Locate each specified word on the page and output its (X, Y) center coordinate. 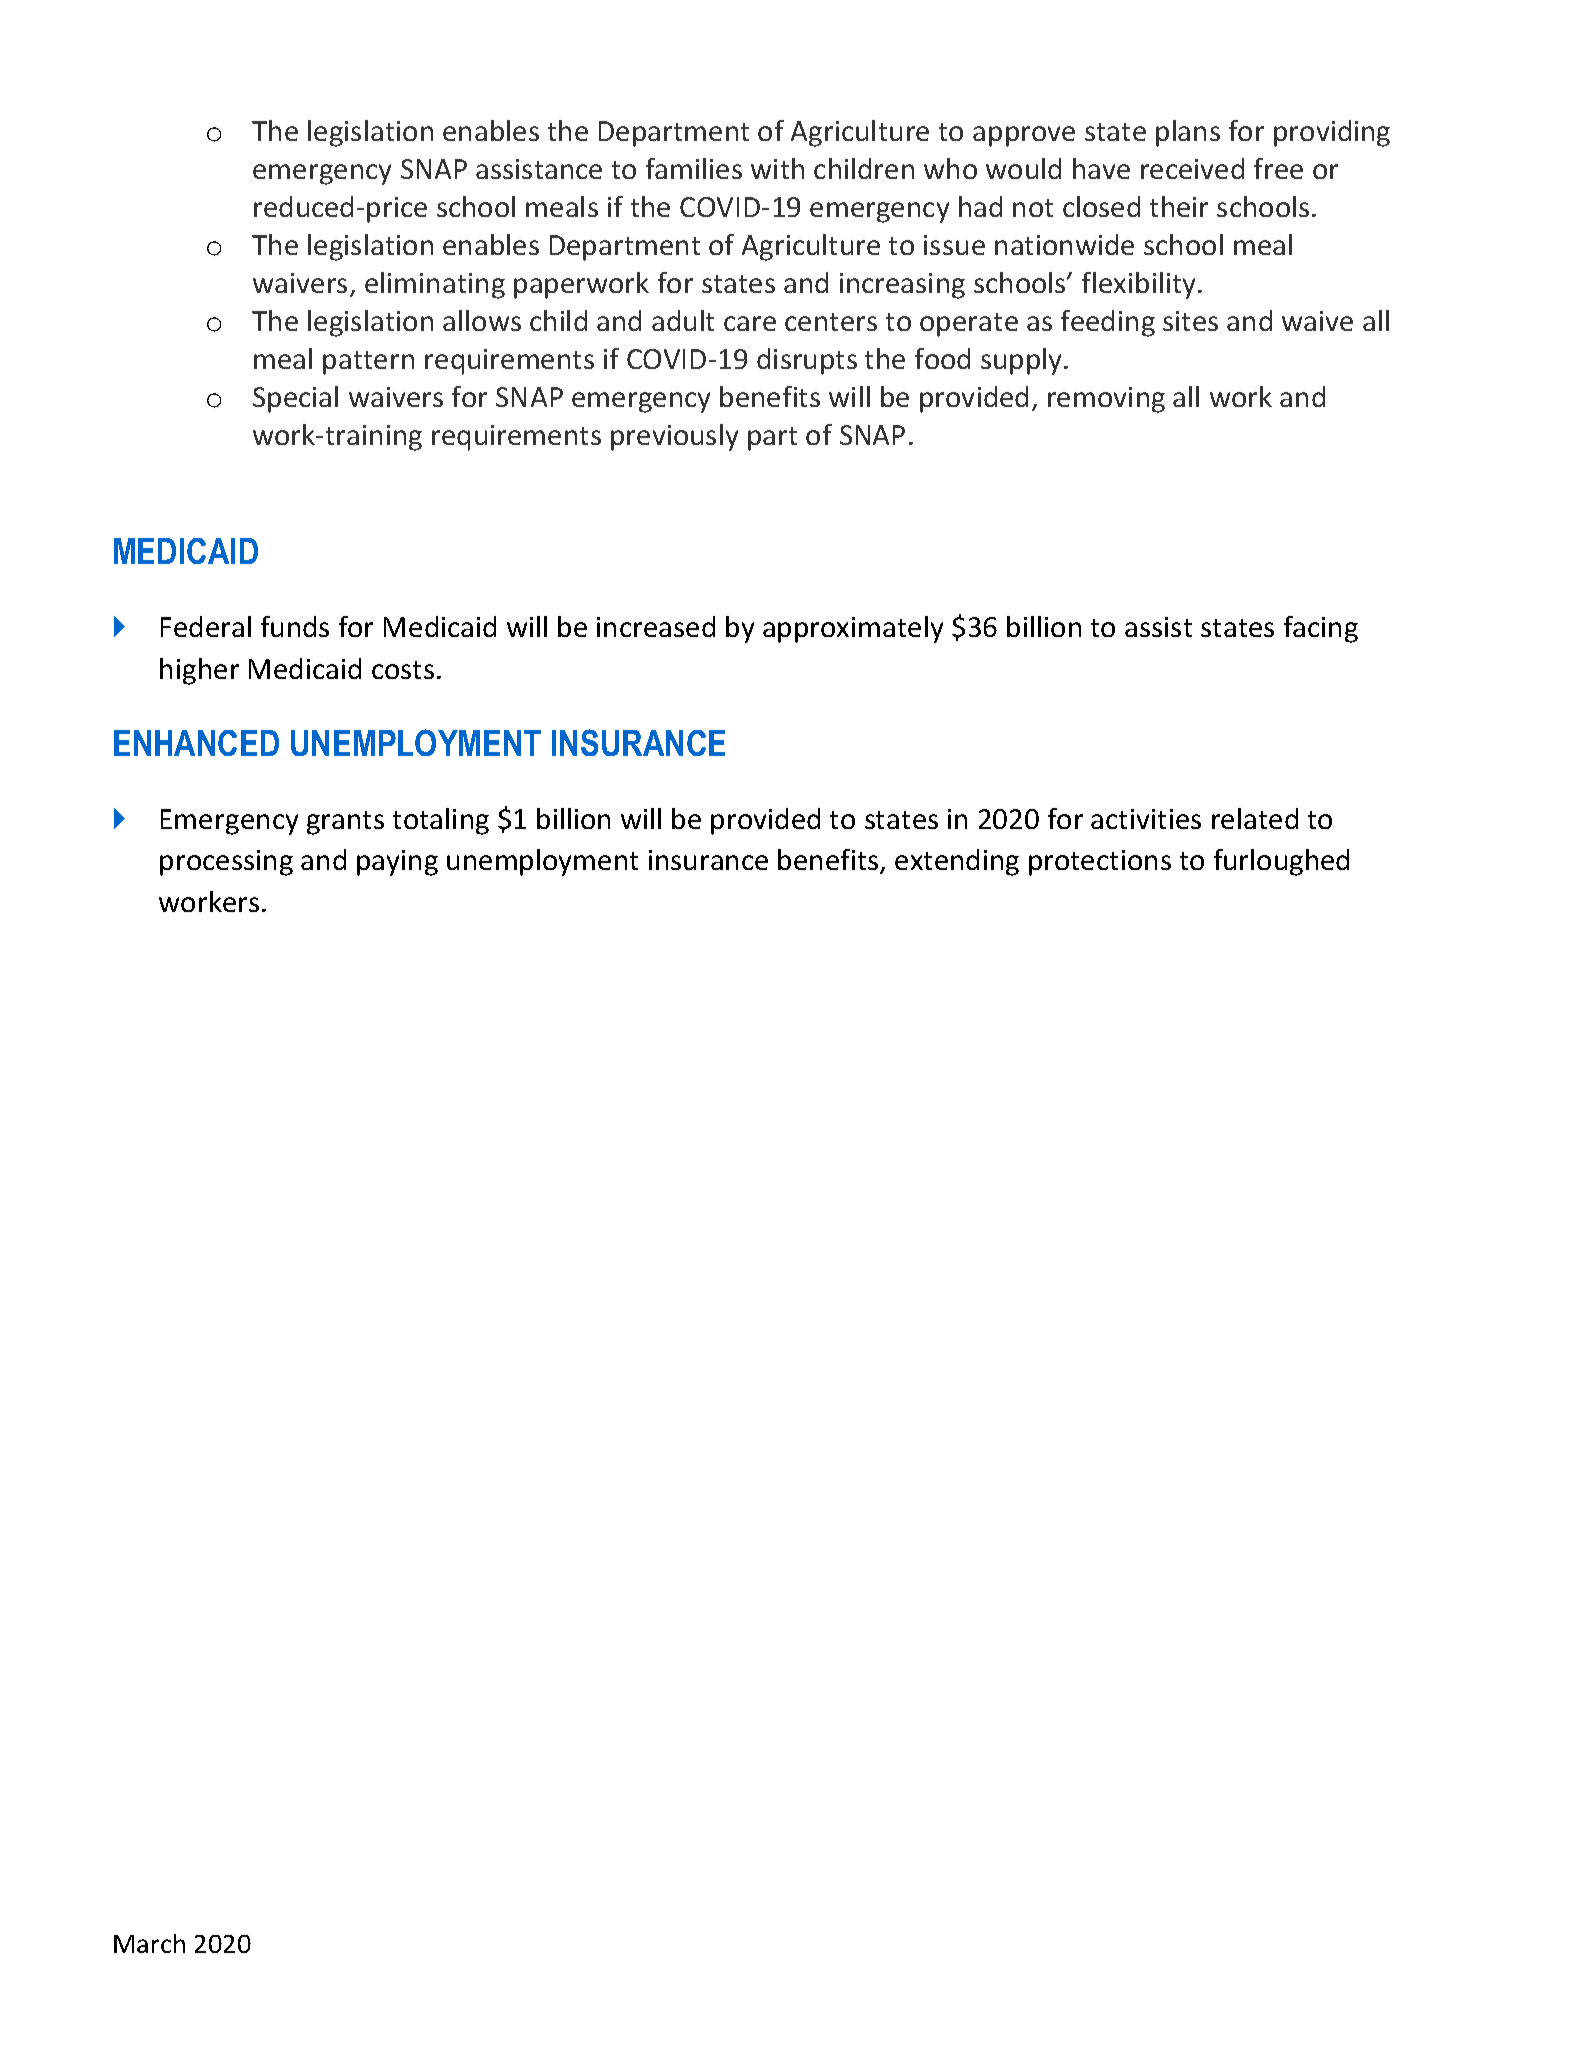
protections (1100, 863)
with (777, 168)
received (1192, 168)
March (149, 1943)
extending (957, 862)
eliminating (435, 285)
